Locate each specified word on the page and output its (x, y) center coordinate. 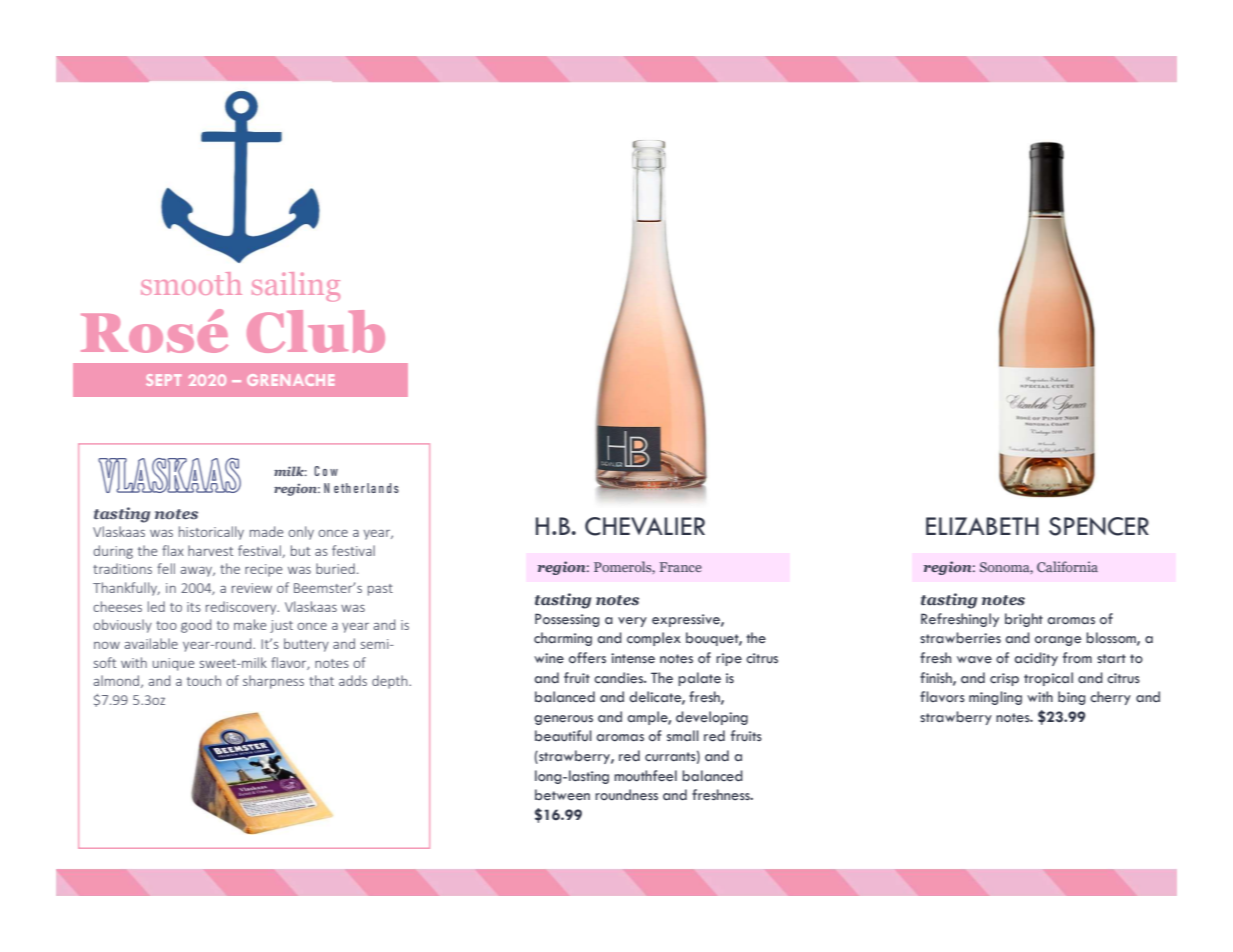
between (562, 795)
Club (316, 331)
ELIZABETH (982, 526)
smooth (191, 283)
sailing (296, 287)
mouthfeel (645, 776)
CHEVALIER (645, 526)
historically (211, 533)
